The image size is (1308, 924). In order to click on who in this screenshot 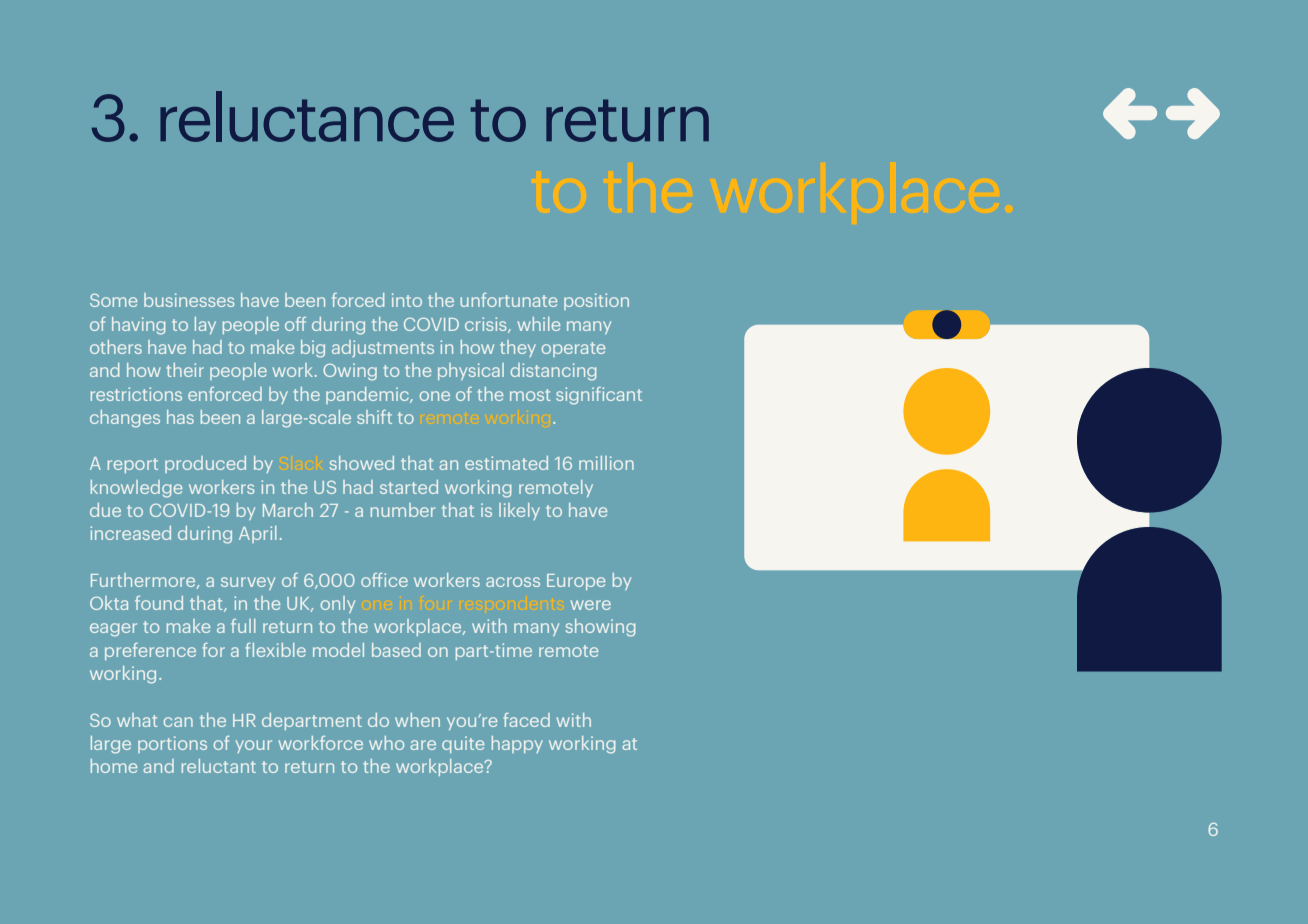, I will do `click(386, 743)`.
